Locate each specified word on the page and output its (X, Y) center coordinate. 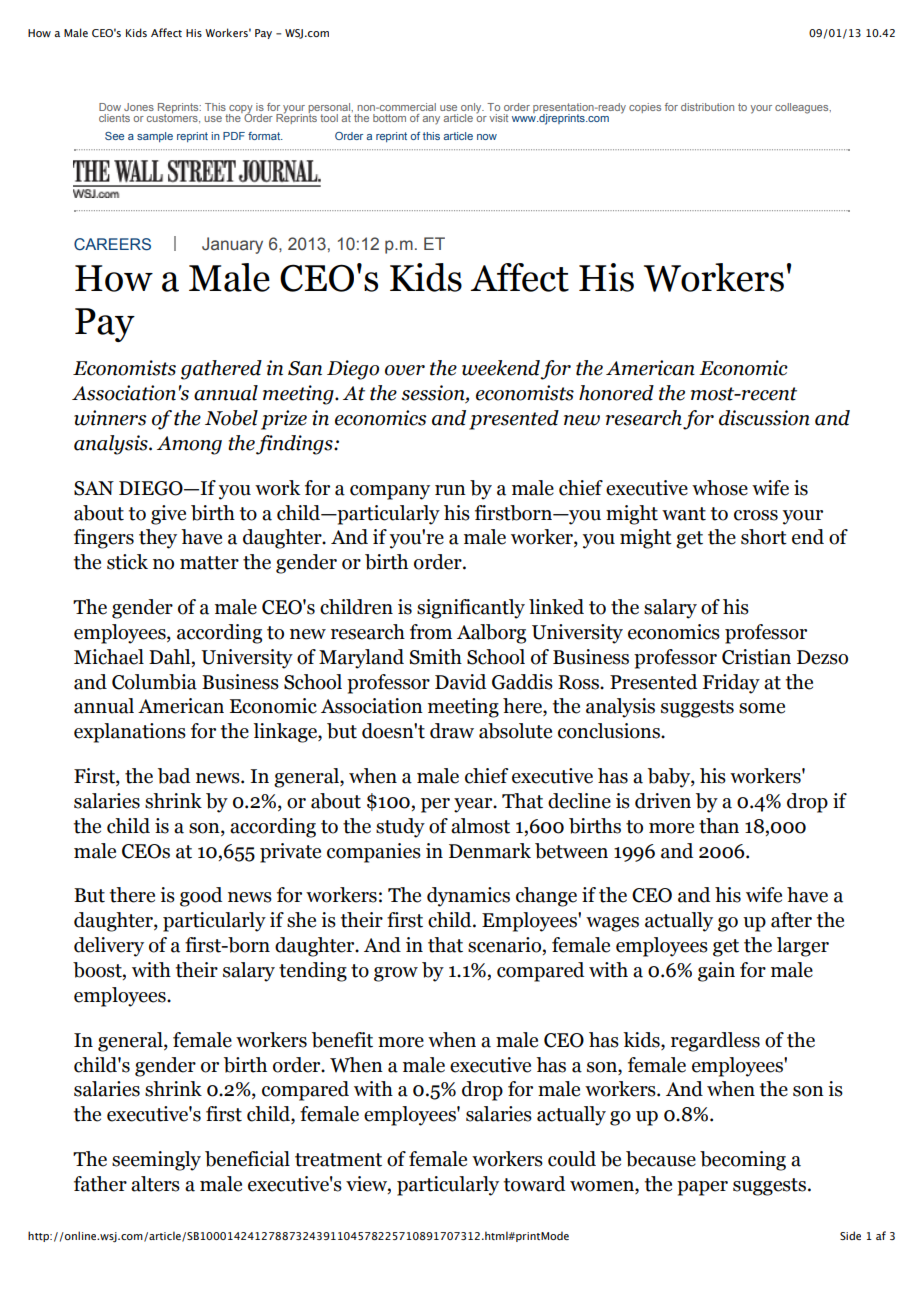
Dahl (171, 657)
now (487, 137)
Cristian (756, 657)
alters (155, 1184)
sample (155, 137)
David (460, 682)
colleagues (803, 108)
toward (534, 1184)
